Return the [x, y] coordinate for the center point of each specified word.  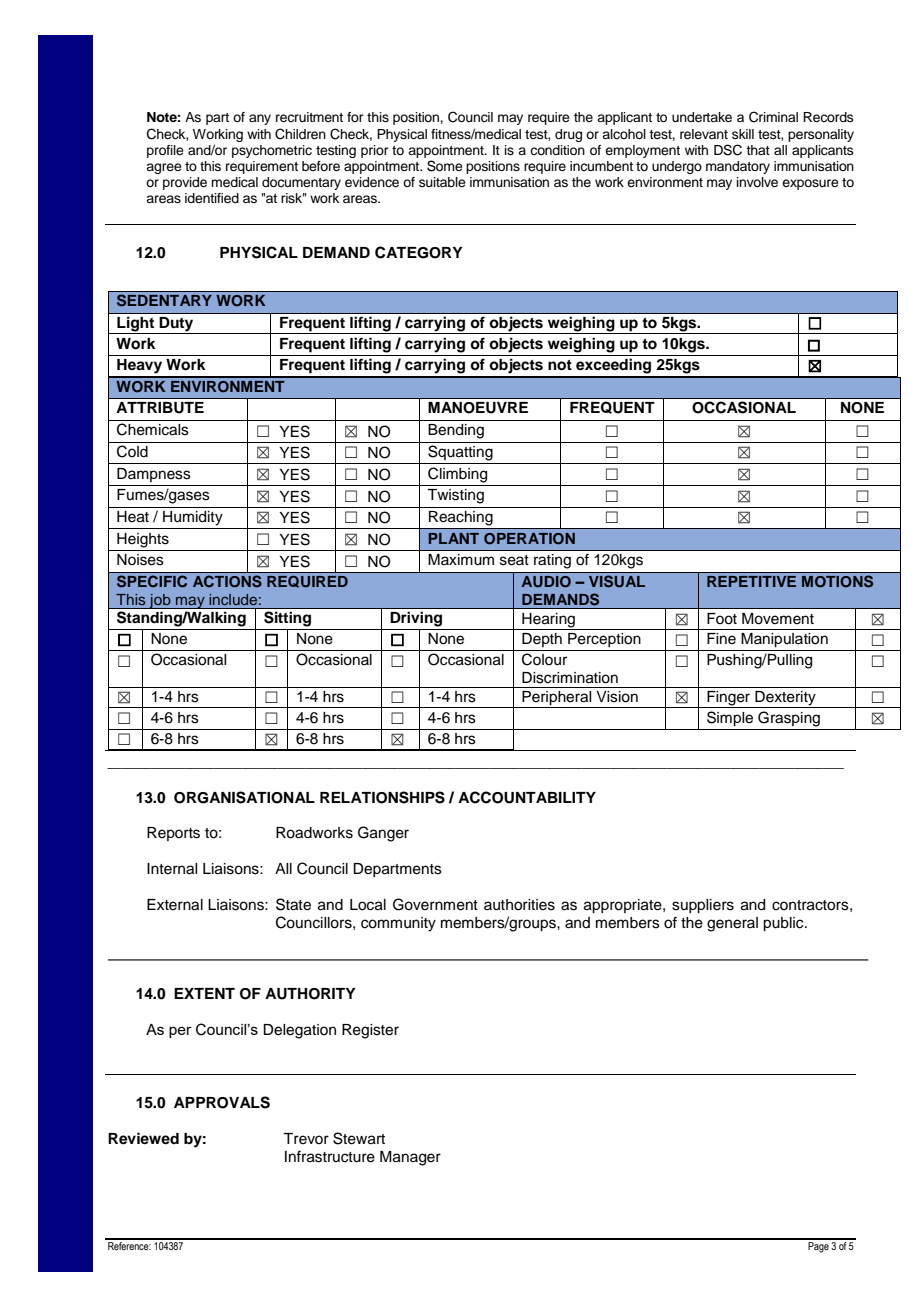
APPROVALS [222, 1102]
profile [165, 151]
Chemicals [153, 429]
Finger [729, 699]
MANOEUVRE [478, 408]
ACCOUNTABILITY [527, 797]
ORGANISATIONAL [244, 797]
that [758, 150]
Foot [722, 619]
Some [445, 166]
